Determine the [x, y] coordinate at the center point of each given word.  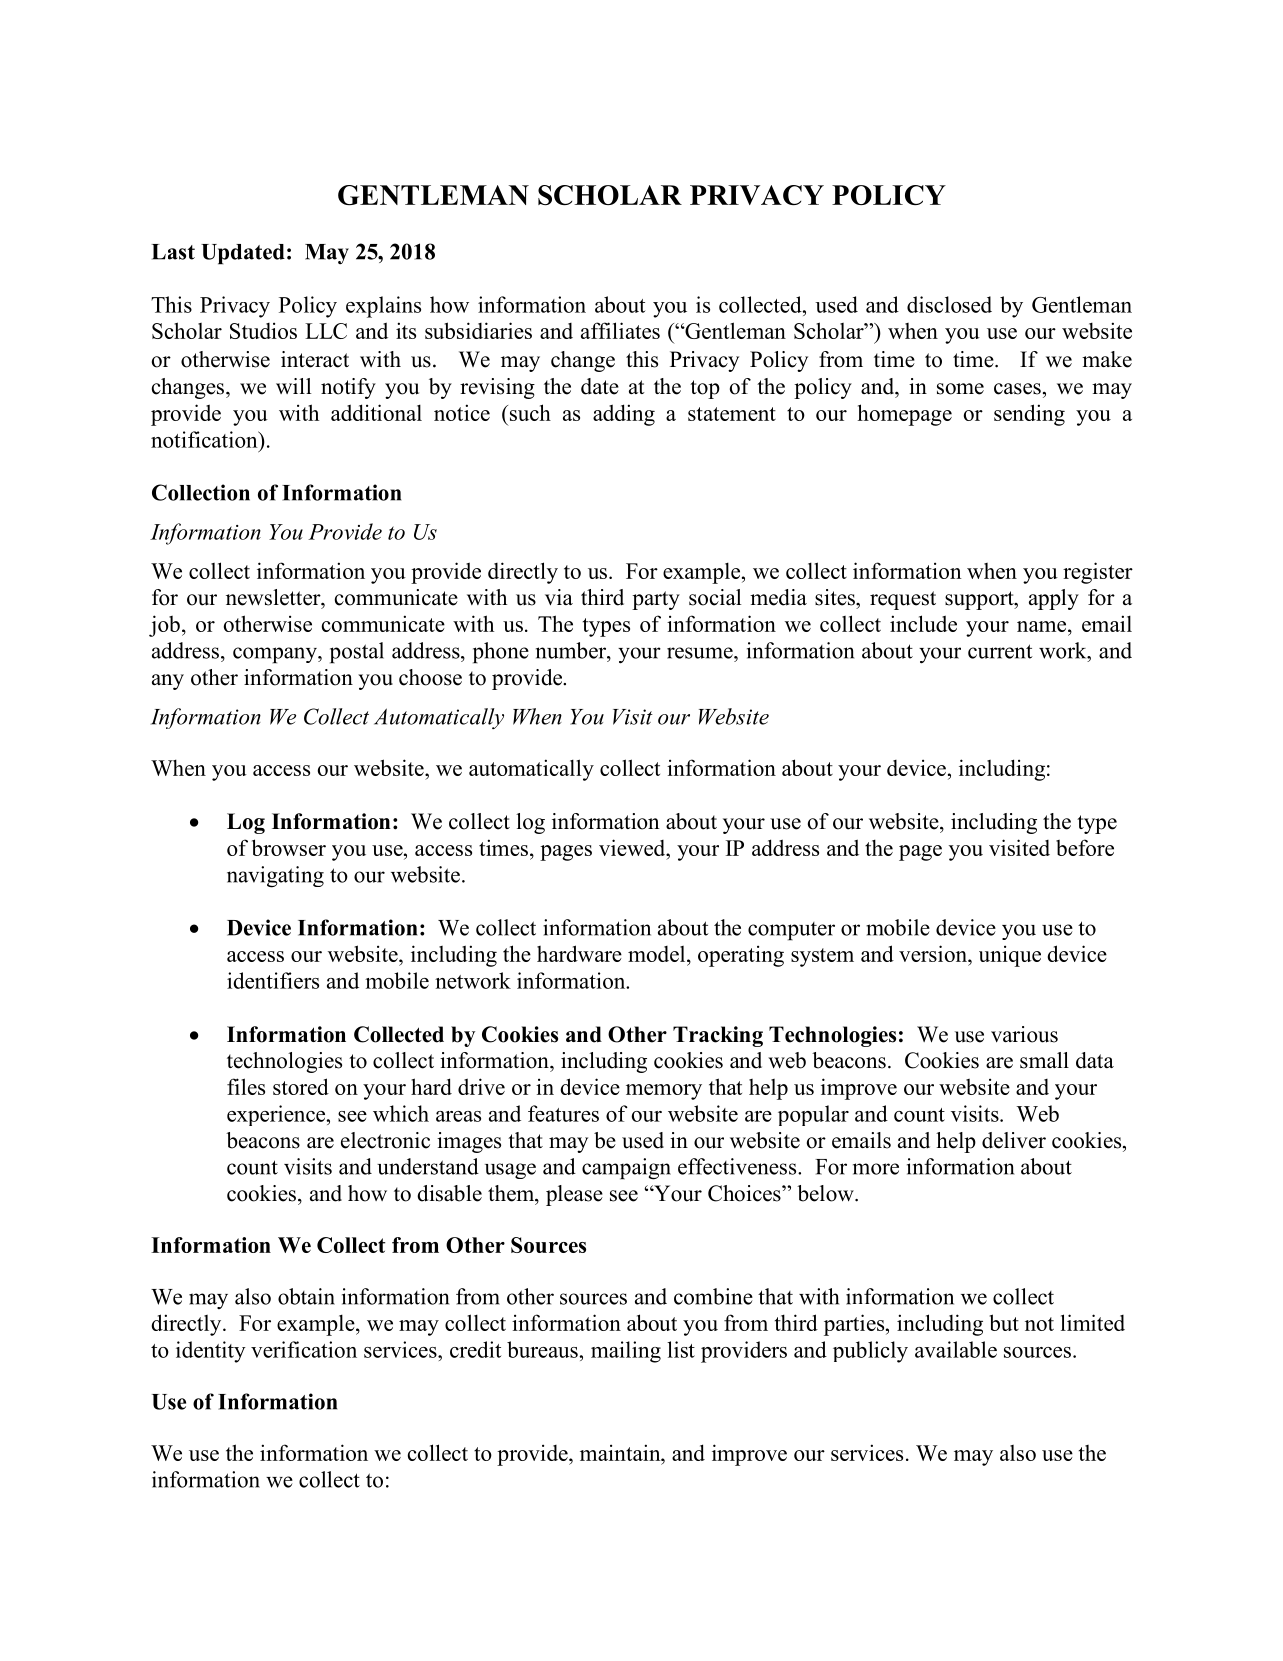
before [1085, 847]
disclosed [949, 304]
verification [304, 1349]
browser [289, 847]
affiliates [620, 330]
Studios [263, 330]
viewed [633, 847]
